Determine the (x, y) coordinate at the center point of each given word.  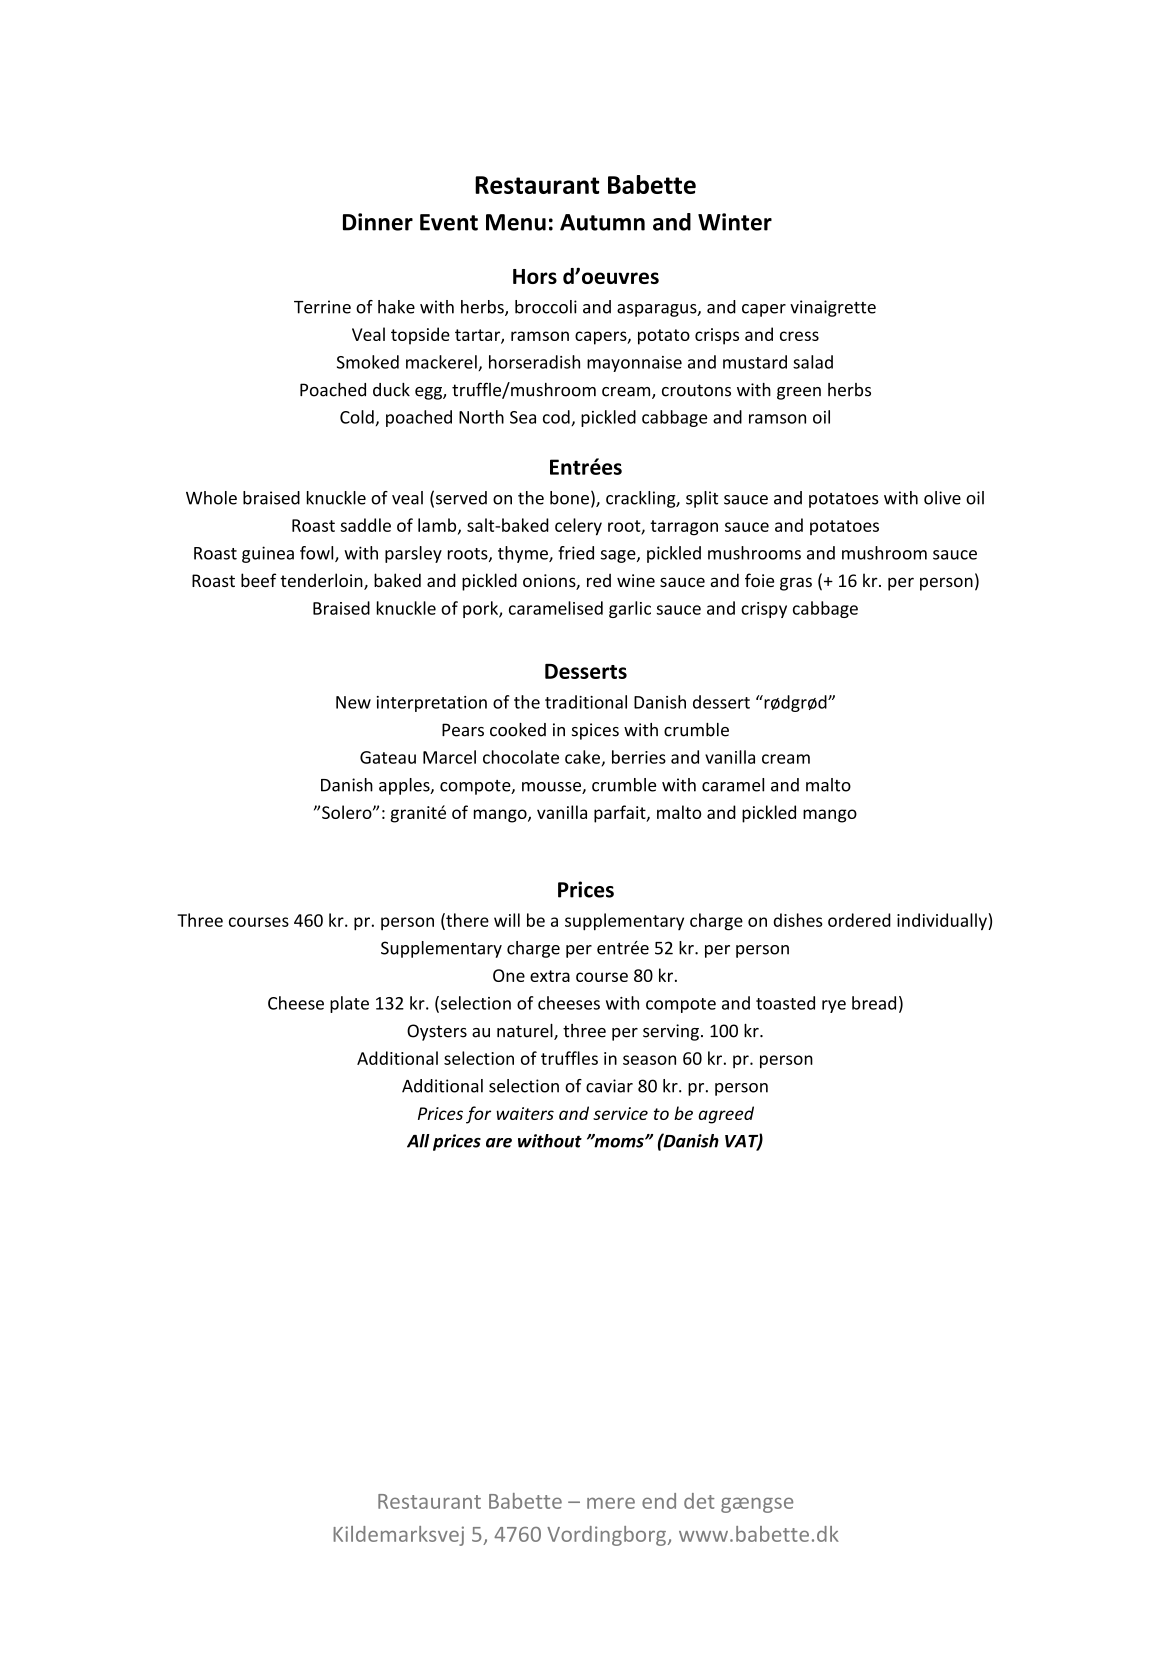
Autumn (602, 222)
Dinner (378, 222)
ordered (859, 920)
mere (611, 1503)
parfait (621, 814)
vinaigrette (833, 308)
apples (405, 786)
